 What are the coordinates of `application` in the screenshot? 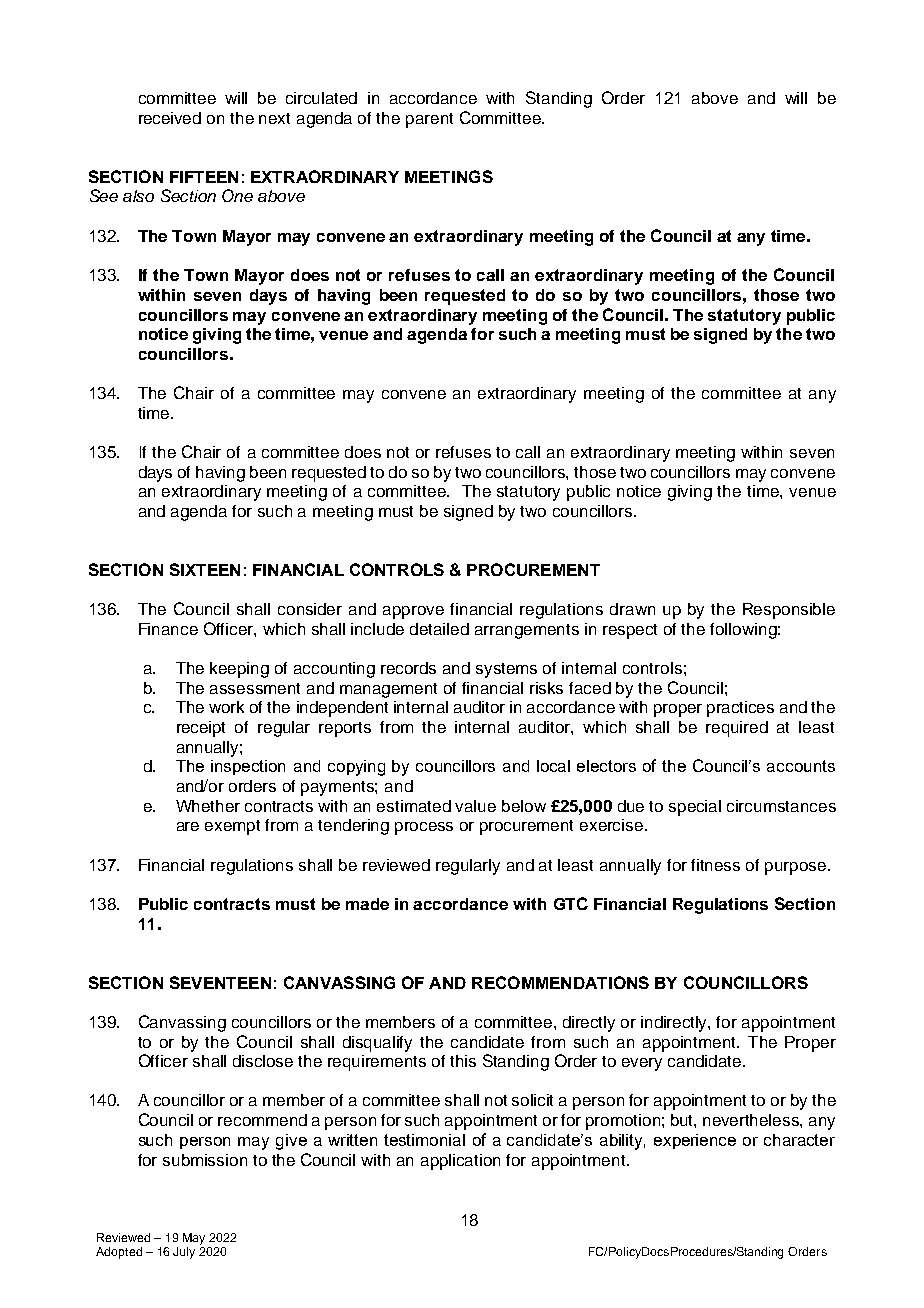 It's located at (460, 1162).
